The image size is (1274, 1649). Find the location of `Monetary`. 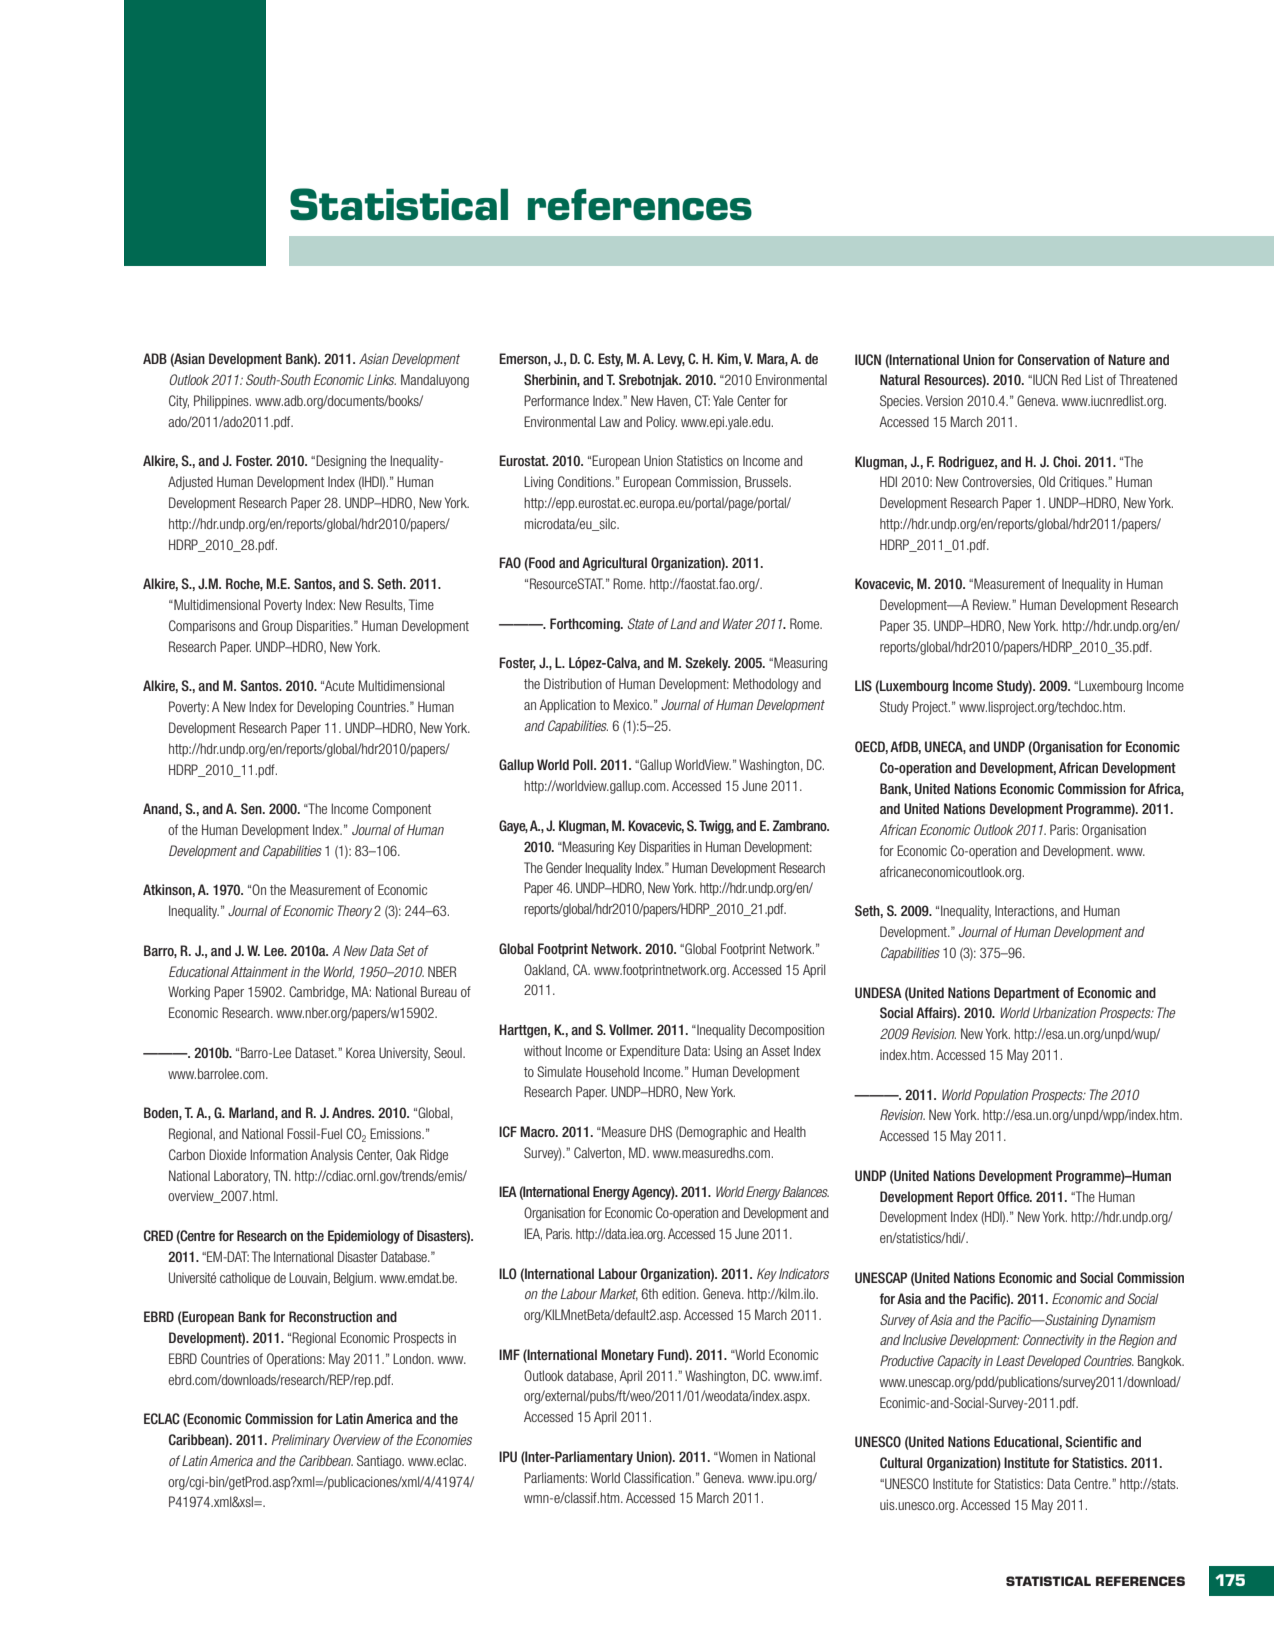

Monetary is located at coordinates (627, 1356).
